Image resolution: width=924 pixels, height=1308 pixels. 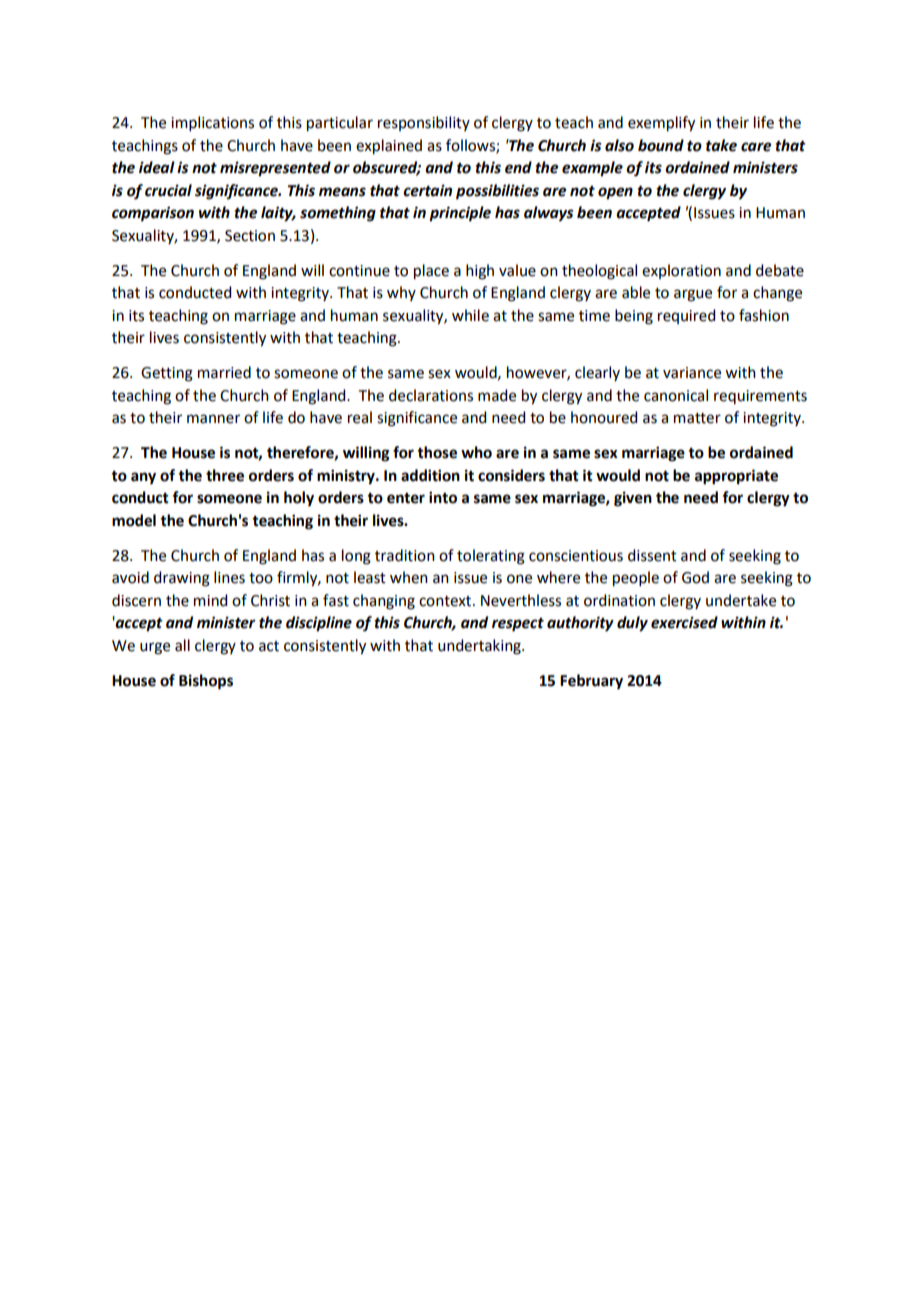 What do you see at coordinates (661, 145) in the screenshot?
I see `bound` at bounding box center [661, 145].
